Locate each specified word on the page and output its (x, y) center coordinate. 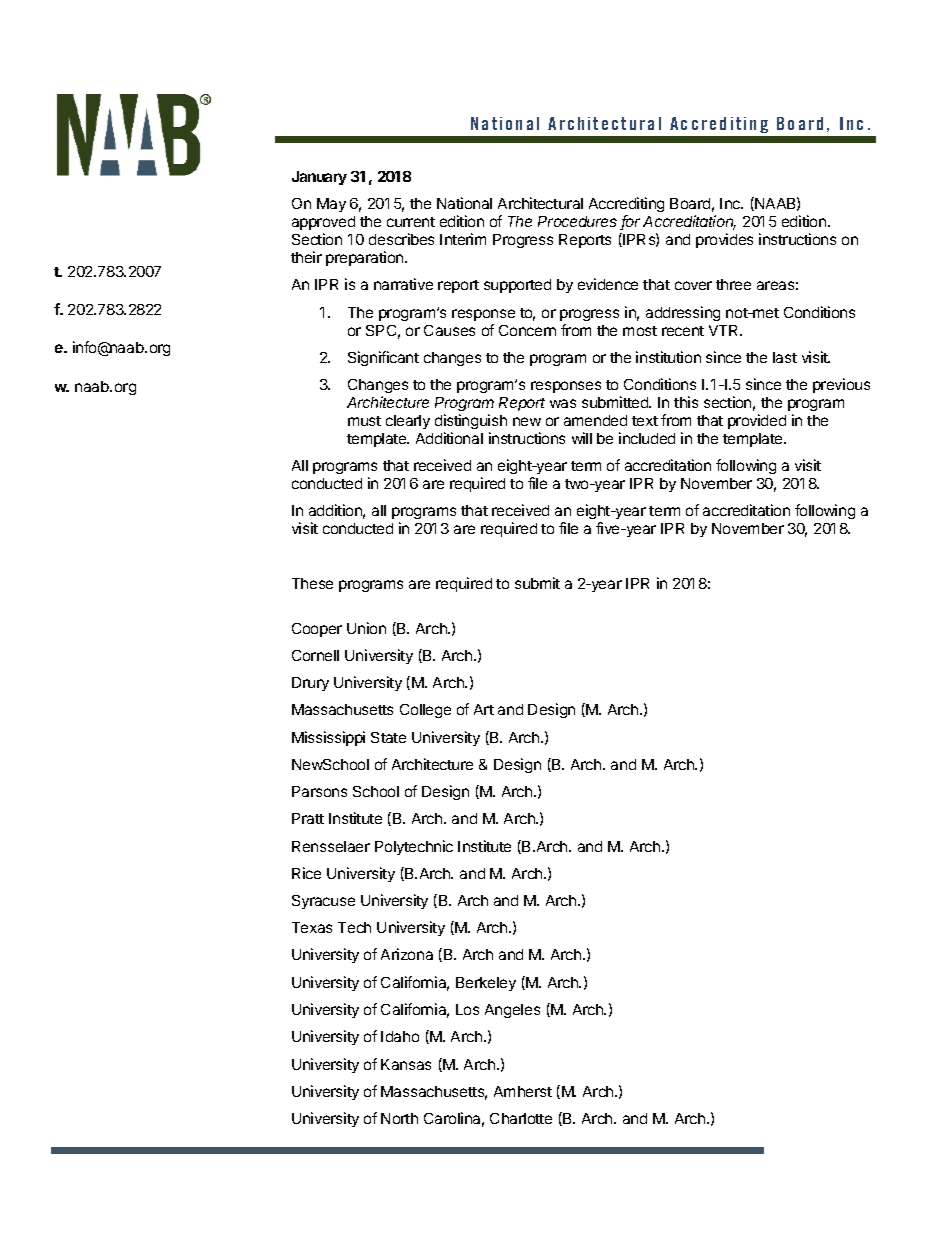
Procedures (577, 221)
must (364, 421)
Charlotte (521, 1118)
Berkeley (486, 984)
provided (757, 421)
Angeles (512, 1011)
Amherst (523, 1091)
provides (724, 240)
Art (484, 709)
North (399, 1118)
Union (366, 628)
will (582, 438)
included (647, 438)
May (331, 205)
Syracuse (323, 902)
